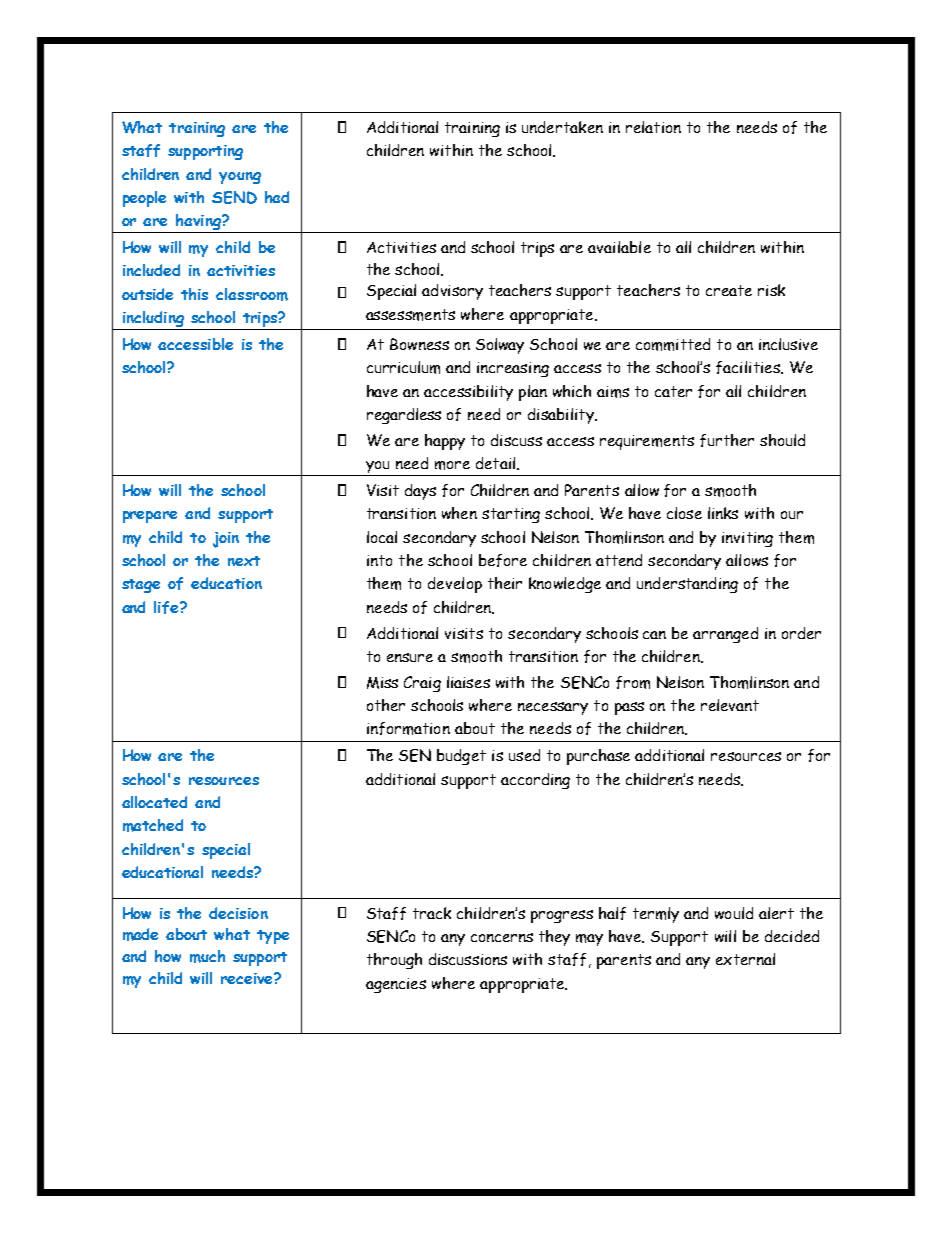 This screenshot has width=952, height=1233. What do you see at coordinates (445, 442) in the screenshot?
I see `happy` at bounding box center [445, 442].
